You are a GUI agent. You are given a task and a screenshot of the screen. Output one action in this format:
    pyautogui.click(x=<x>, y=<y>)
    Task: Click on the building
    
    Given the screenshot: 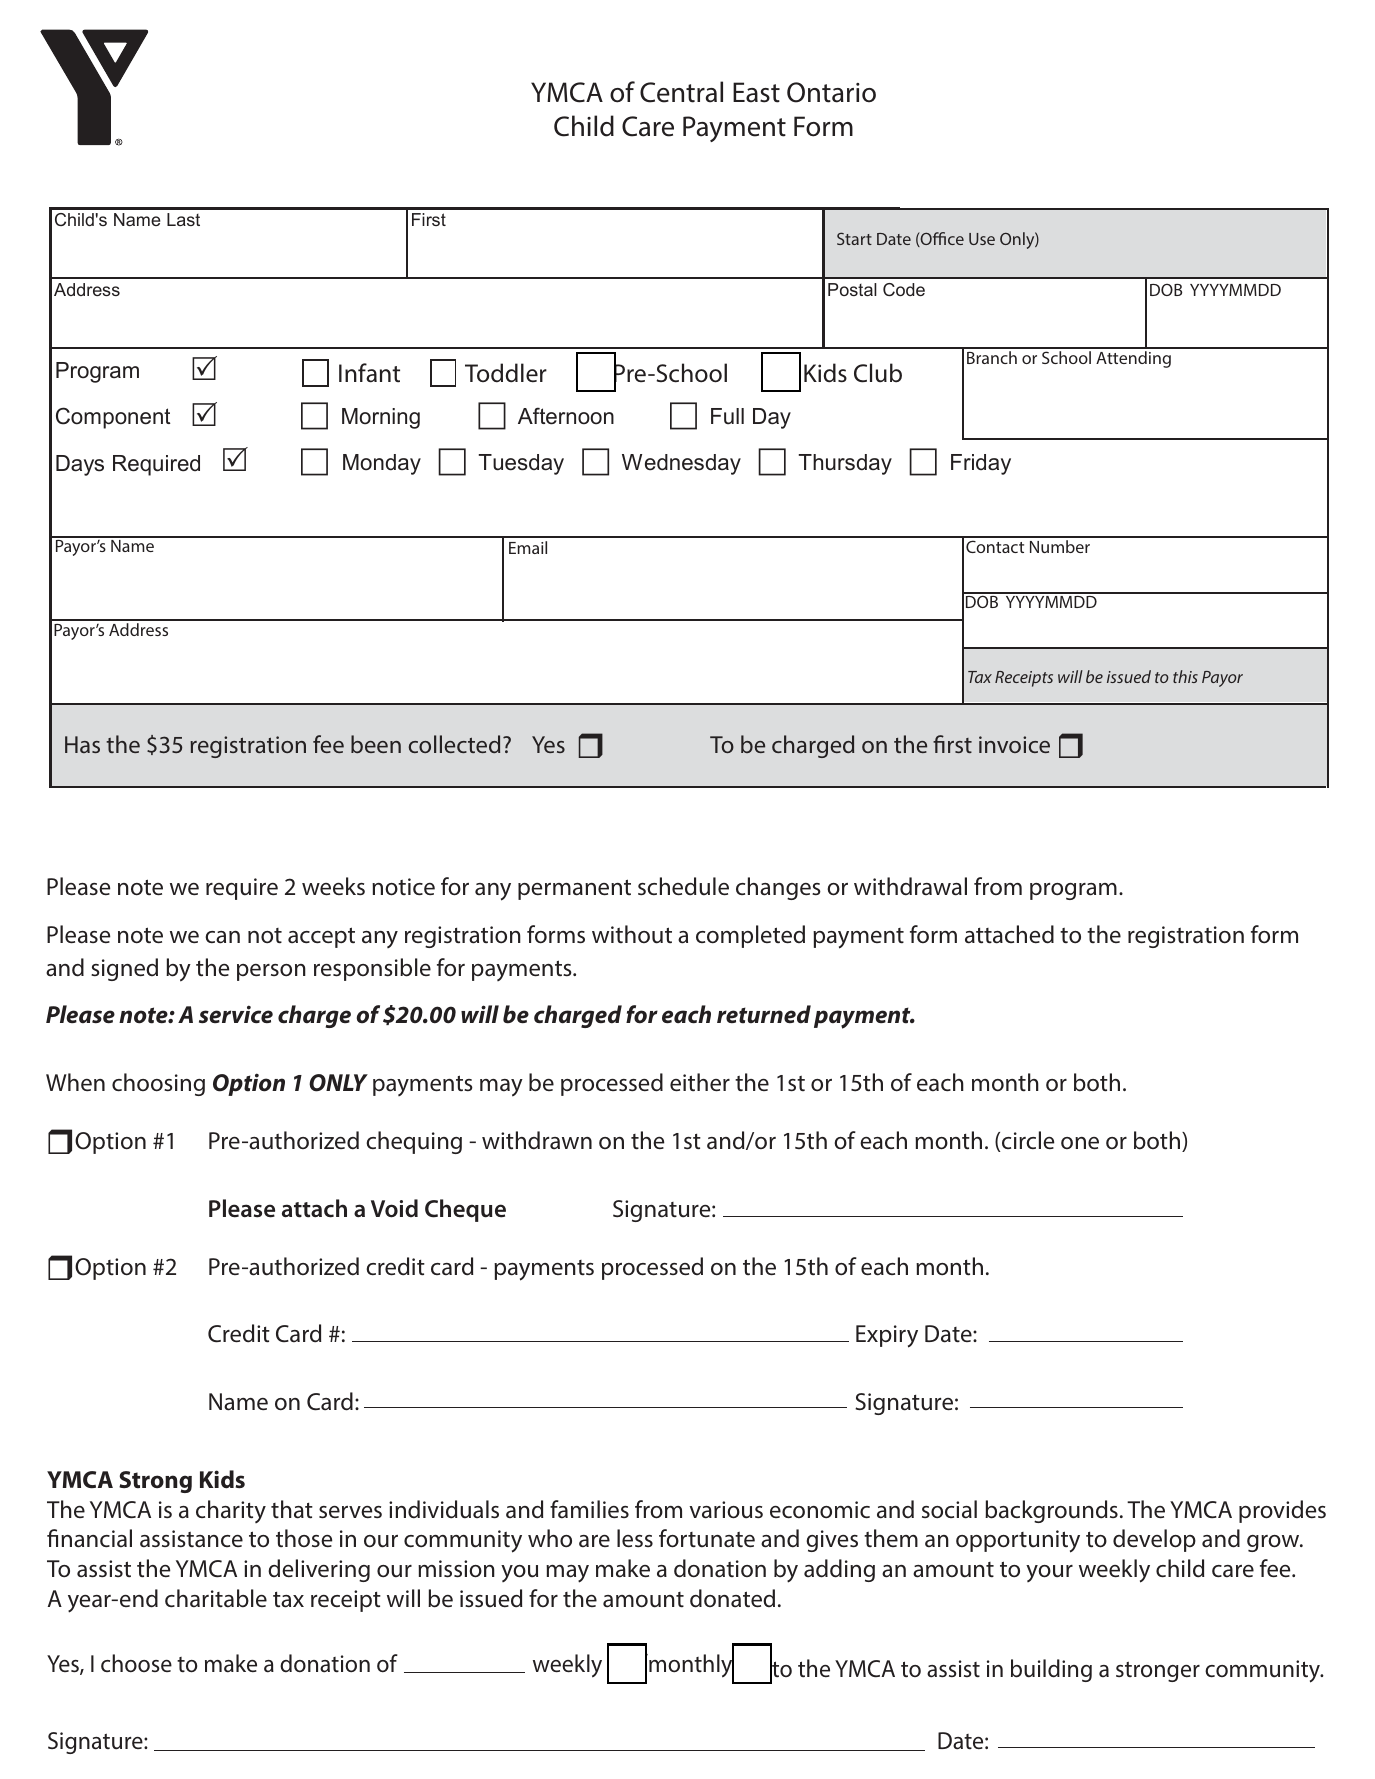 What is the action you would take?
    pyautogui.click(x=1051, y=1670)
